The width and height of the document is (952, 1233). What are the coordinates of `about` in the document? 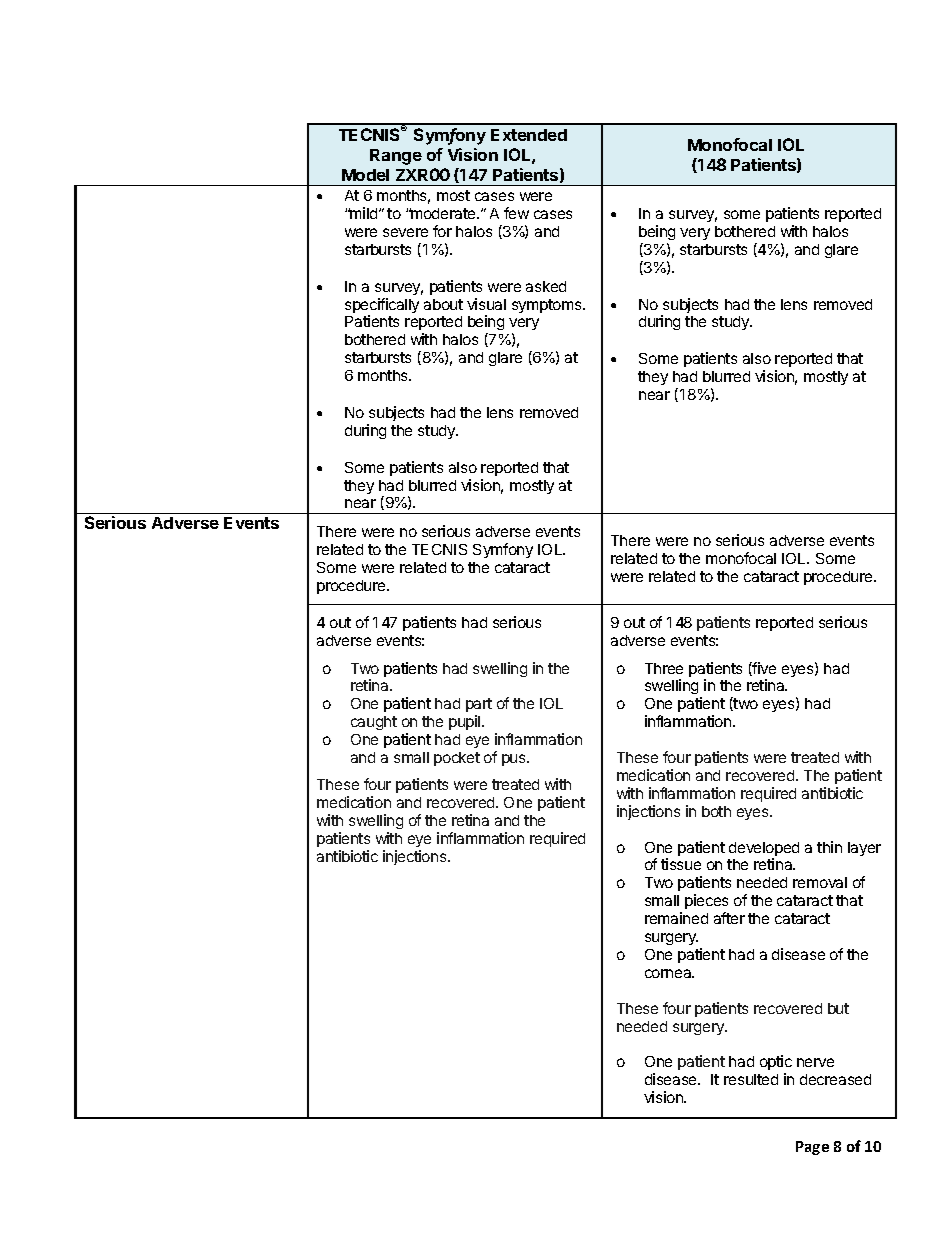 It's located at (443, 304).
